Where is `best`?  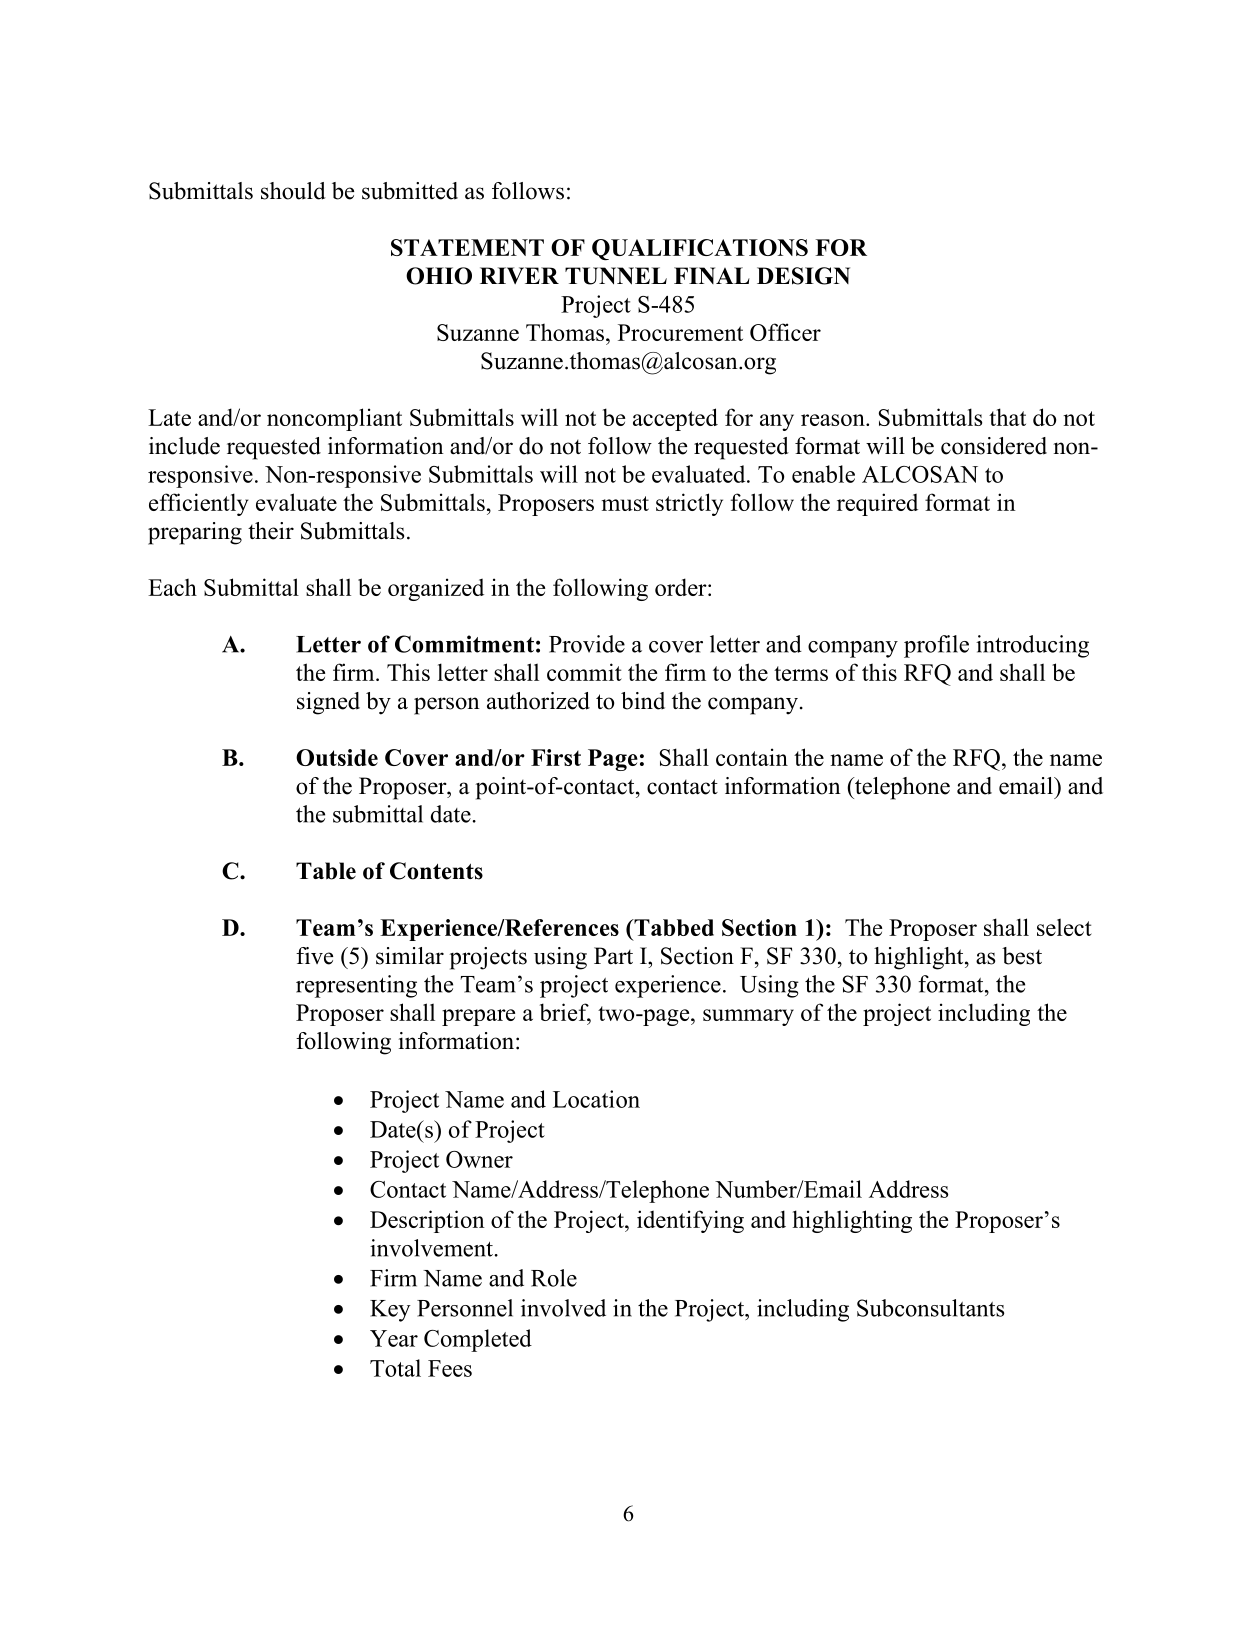 best is located at coordinates (1022, 956).
